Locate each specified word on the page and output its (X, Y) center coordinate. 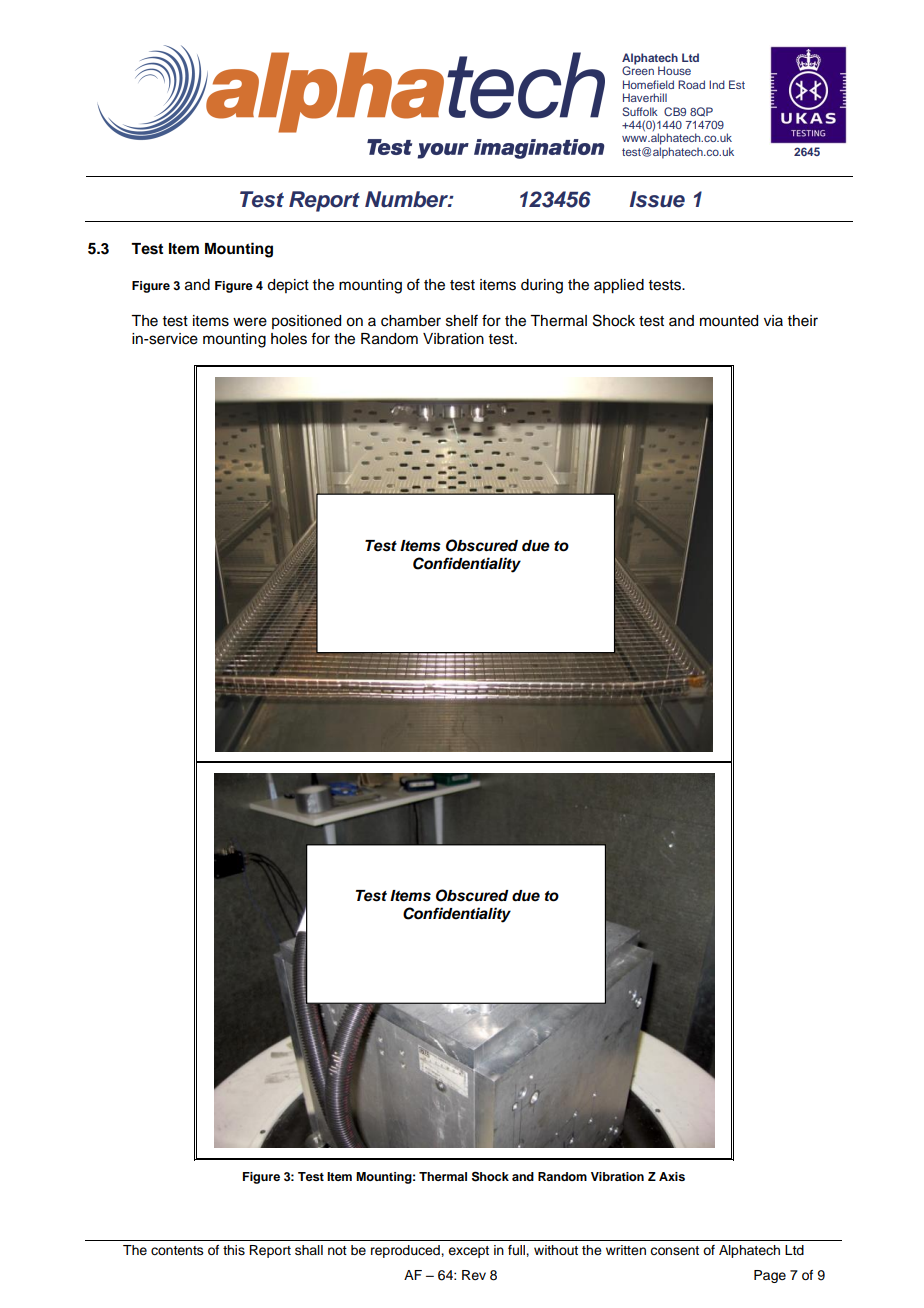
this (234, 1250)
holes (289, 339)
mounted (729, 321)
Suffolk (640, 111)
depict (288, 286)
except (468, 1252)
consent (674, 1251)
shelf (462, 320)
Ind (717, 84)
